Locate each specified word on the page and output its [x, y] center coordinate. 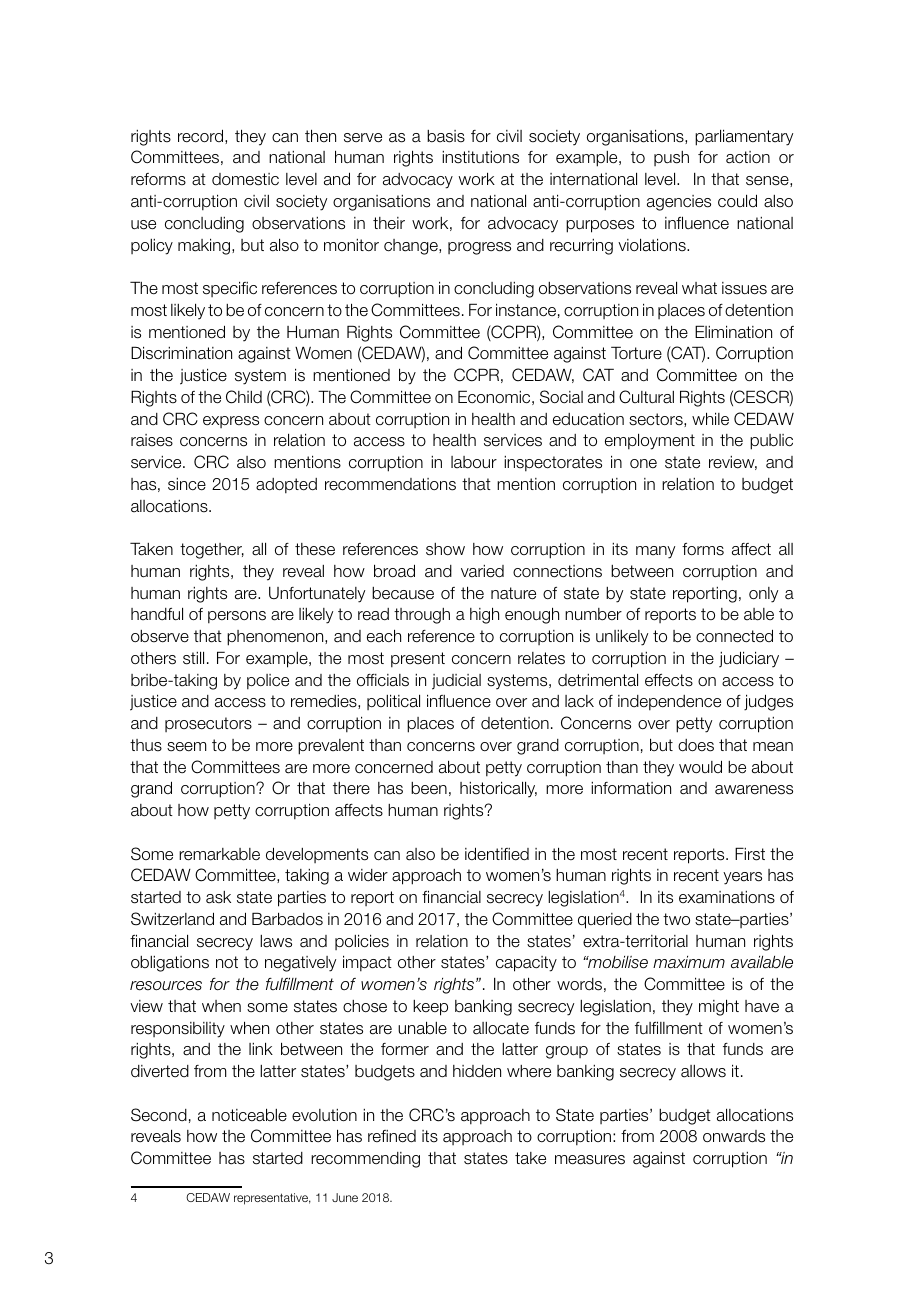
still [193, 658]
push [671, 158]
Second [159, 1115]
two [676, 919]
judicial [456, 682]
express [231, 422]
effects [669, 680]
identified [497, 854]
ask [218, 897]
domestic [245, 179]
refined [392, 1136]
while [710, 418]
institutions [480, 157]
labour [474, 462]
